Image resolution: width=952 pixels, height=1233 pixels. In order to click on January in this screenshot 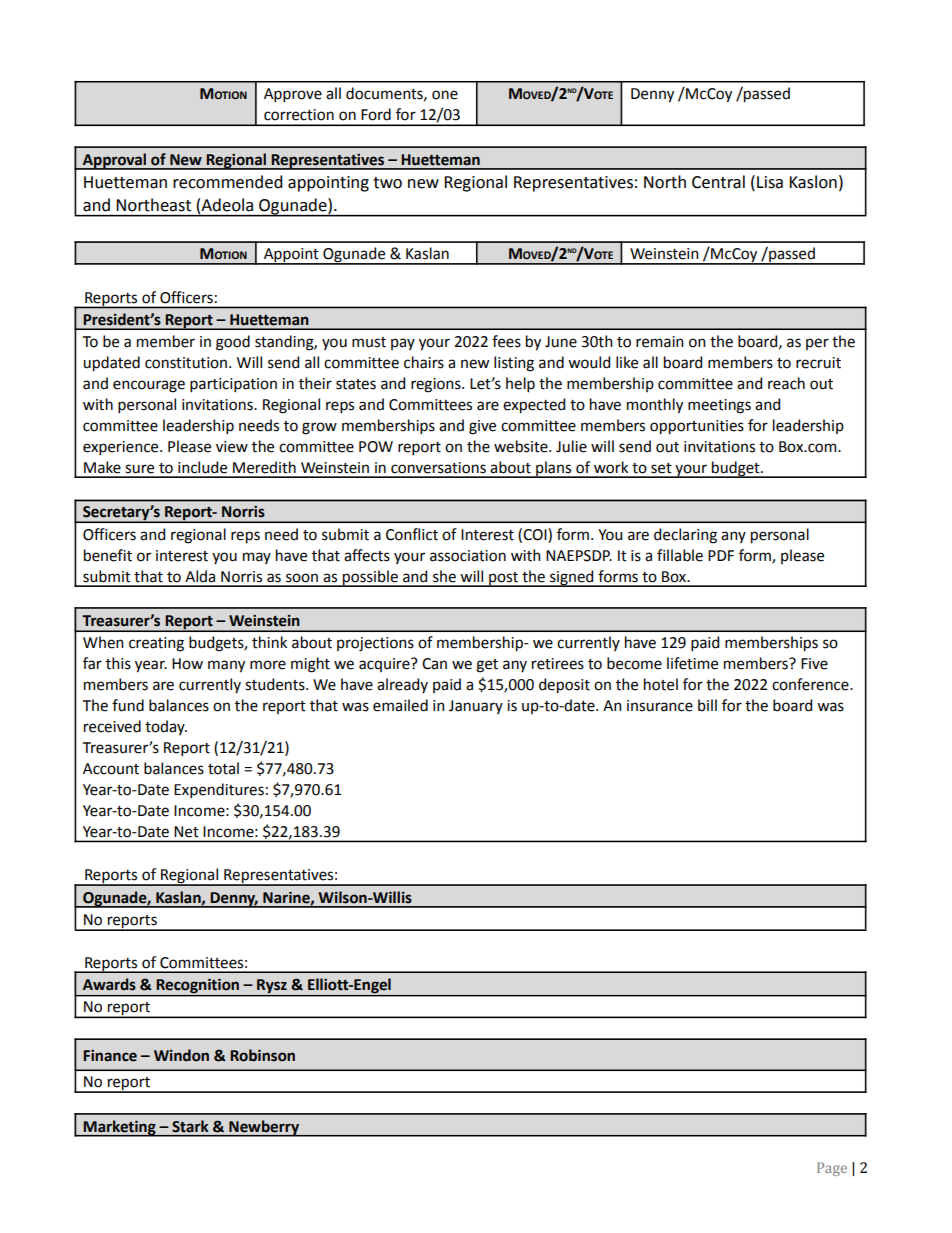, I will do `click(476, 707)`.
